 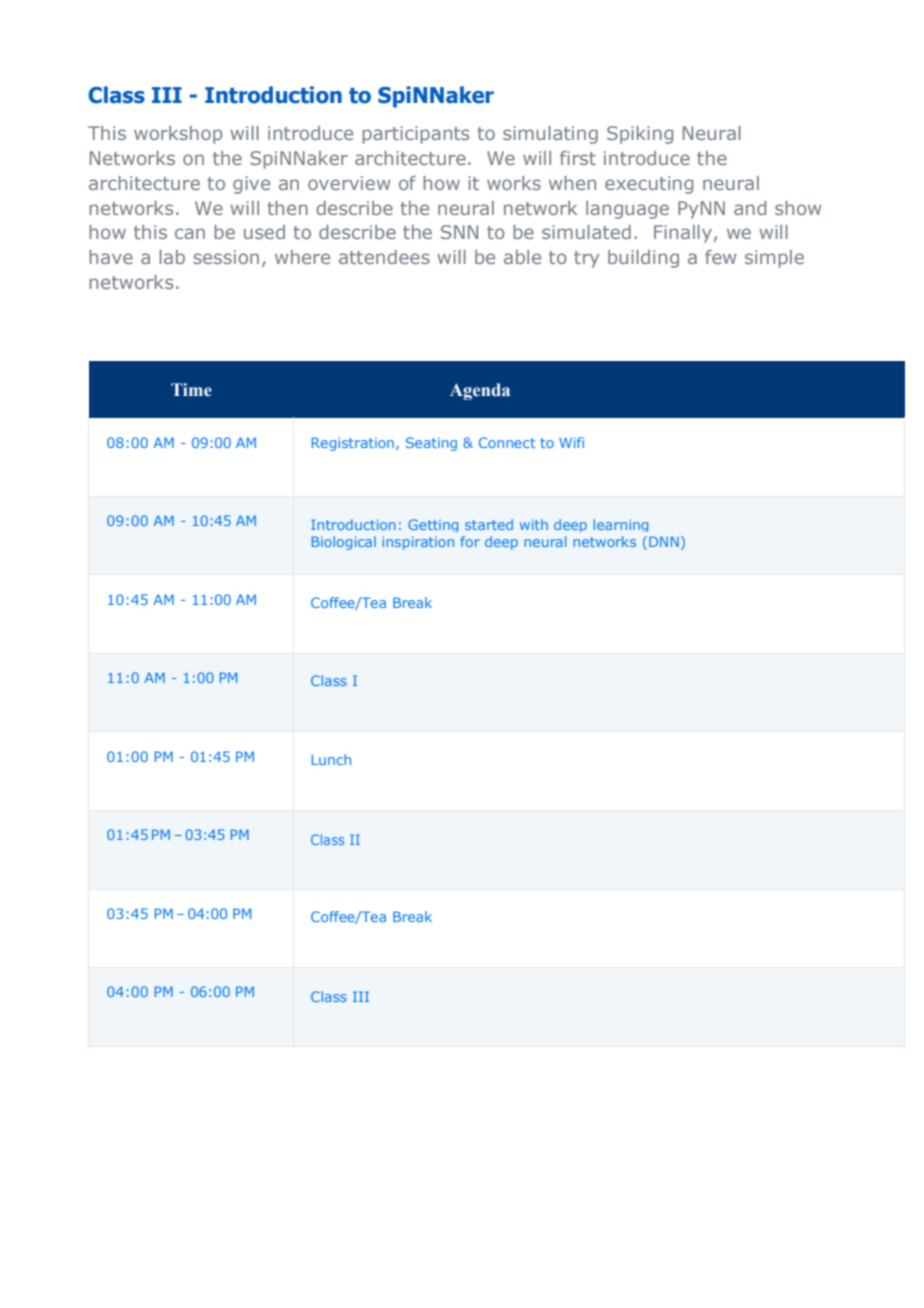 I want to click on Biological, so click(x=344, y=543).
